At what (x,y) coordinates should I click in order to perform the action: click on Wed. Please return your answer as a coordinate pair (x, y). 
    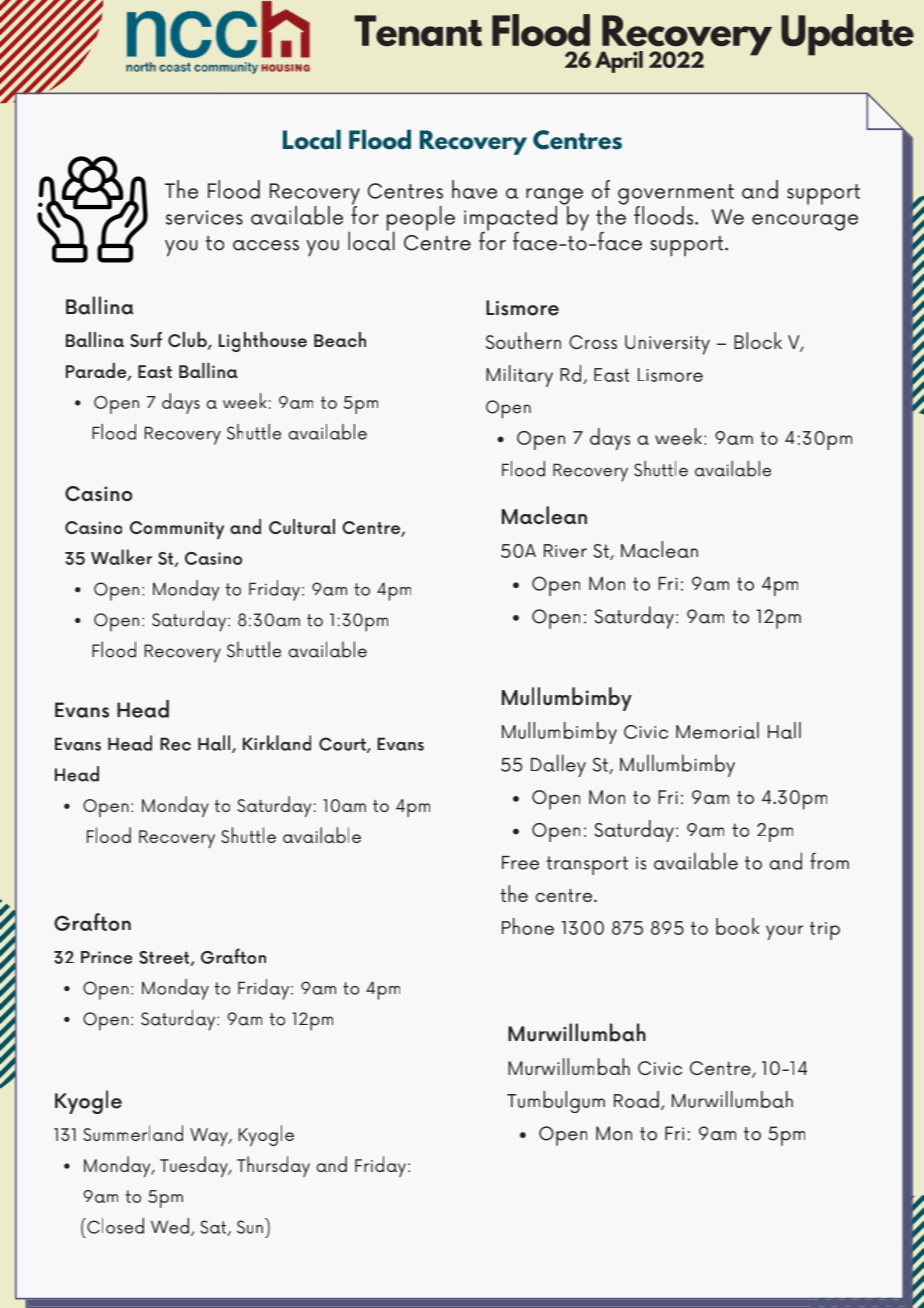
    Looking at the image, I should click on (170, 1226).
